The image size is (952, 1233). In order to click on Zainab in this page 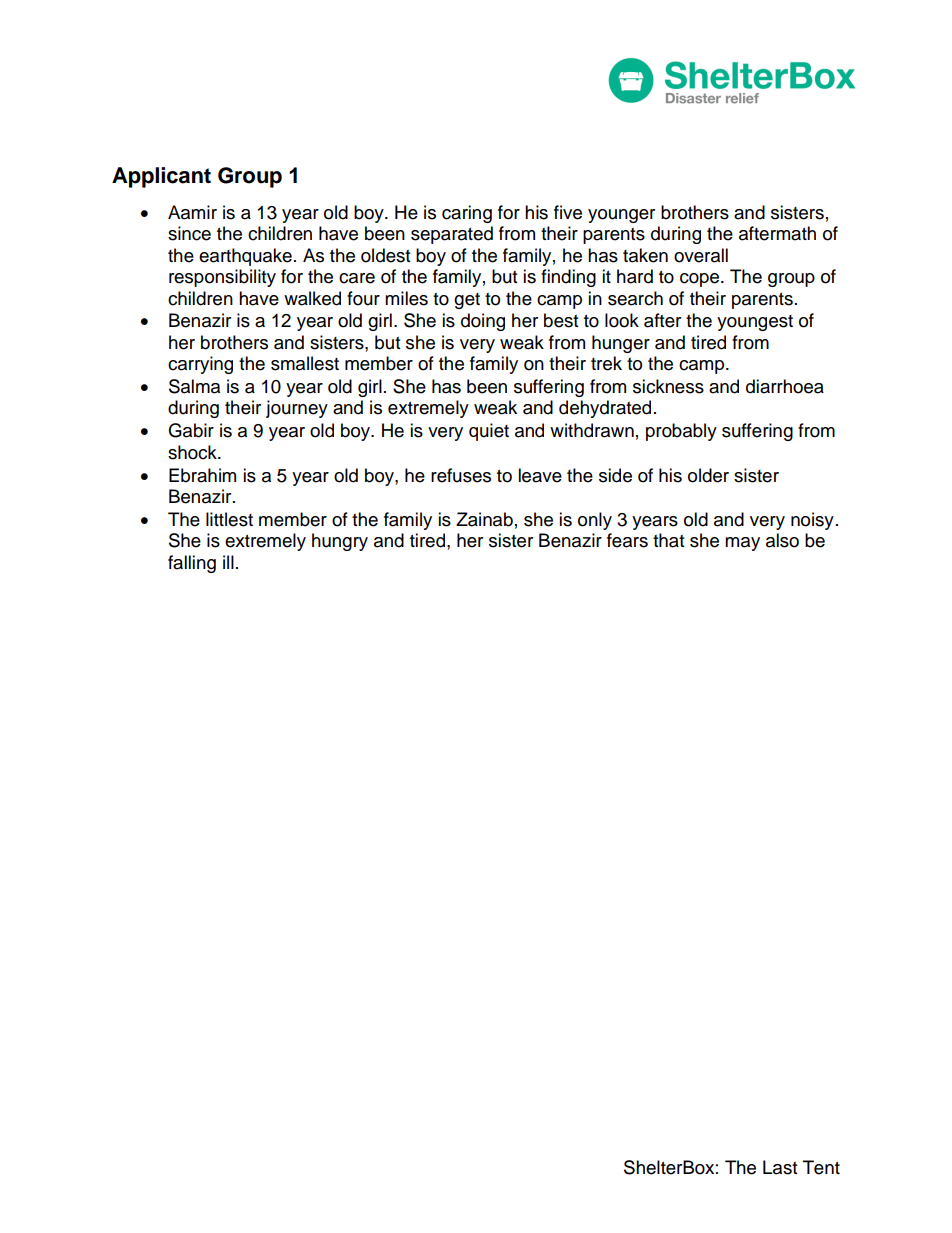, I will do `click(484, 519)`.
